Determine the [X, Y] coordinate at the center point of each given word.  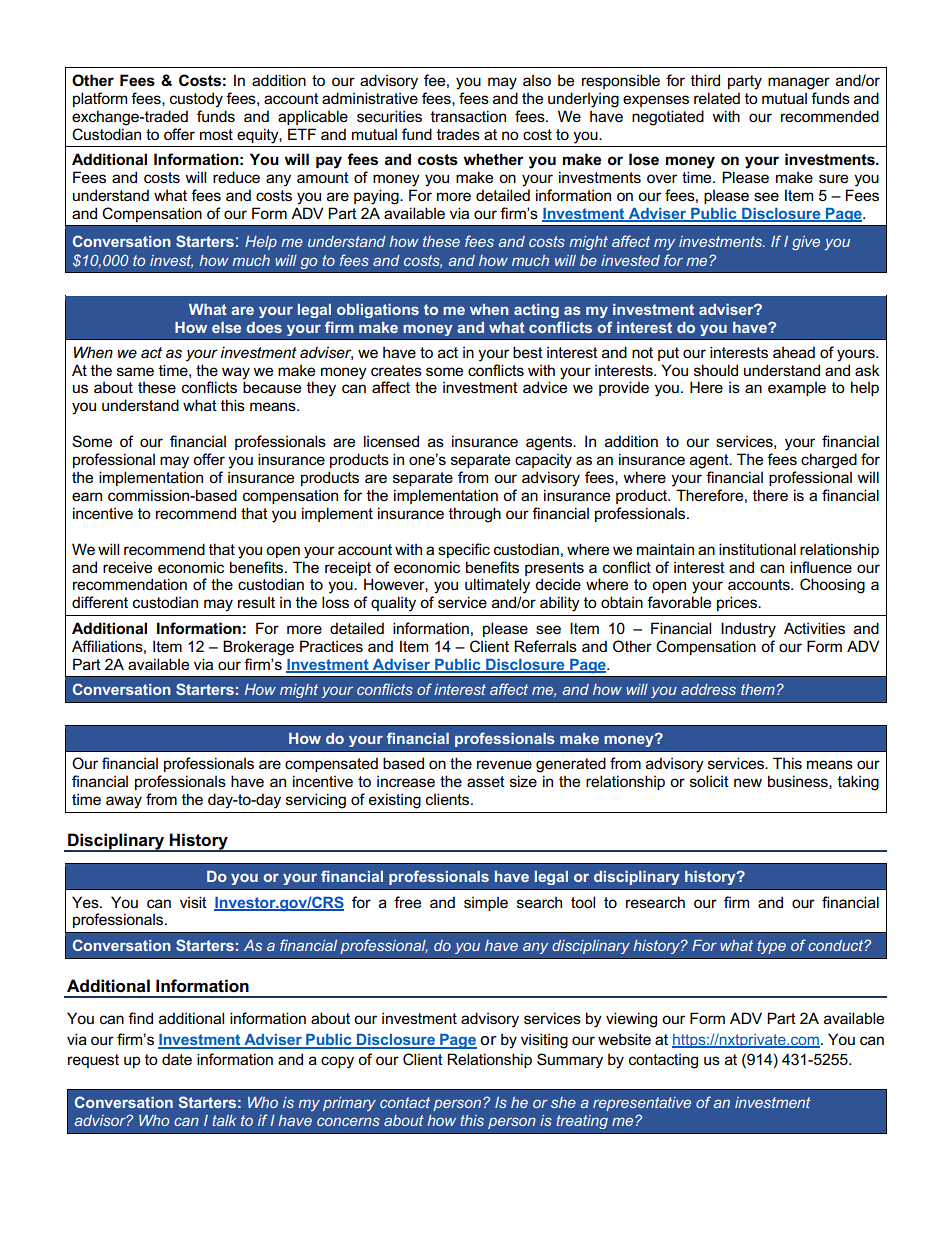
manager [799, 83]
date [177, 1059]
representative [642, 1104]
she [563, 1102]
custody [196, 100]
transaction [468, 116]
